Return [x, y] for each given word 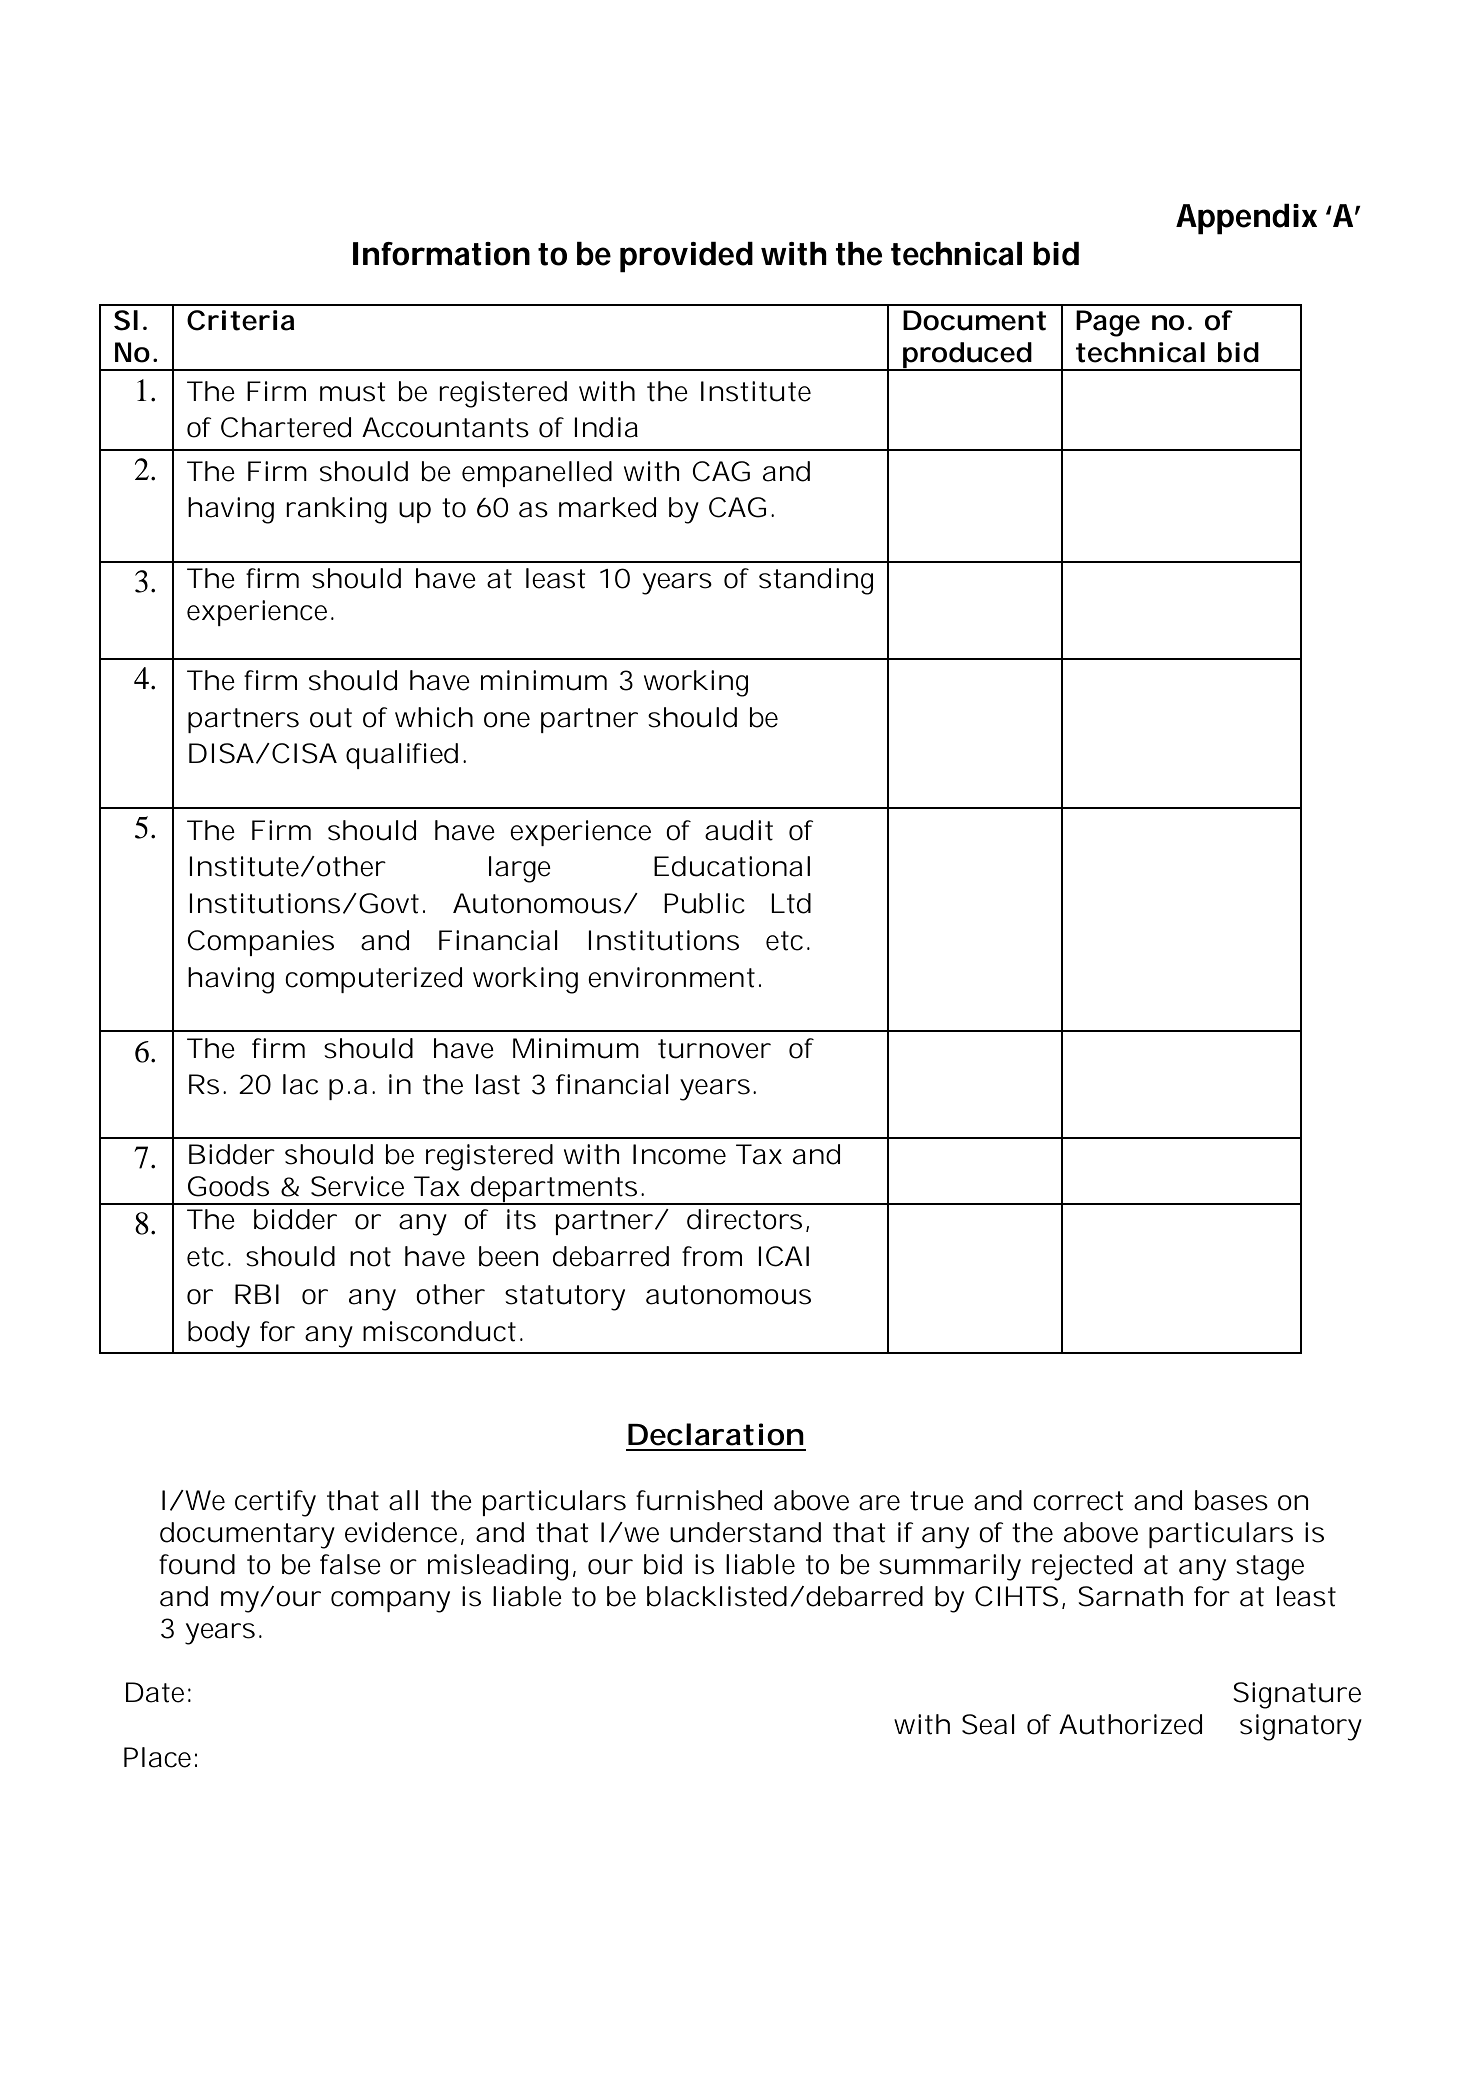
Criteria [241, 320]
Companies [260, 943]
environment [671, 977]
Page [1108, 323]
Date [155, 1692]
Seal [988, 1724]
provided [686, 257]
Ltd [791, 903]
